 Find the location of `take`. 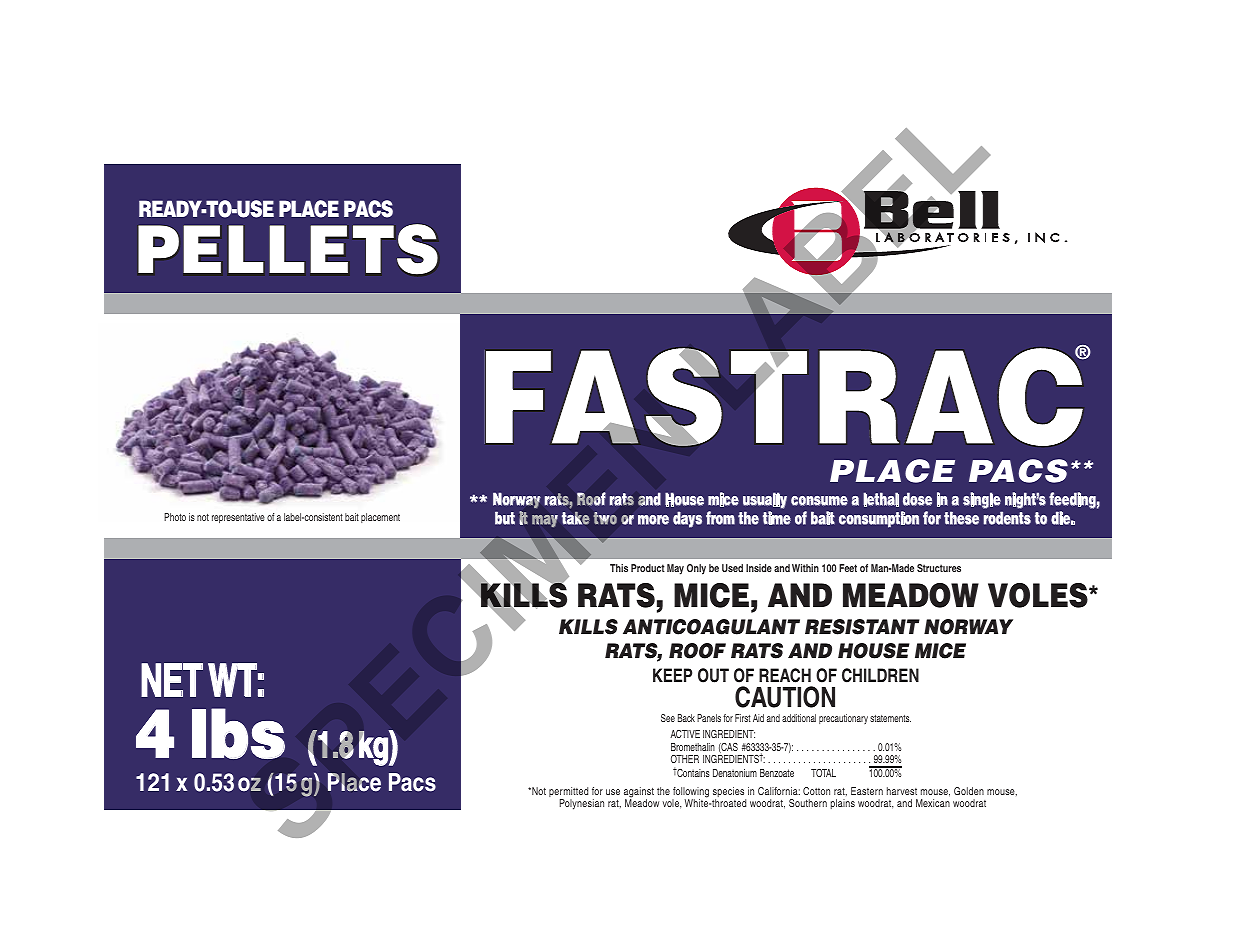

take is located at coordinates (575, 518).
